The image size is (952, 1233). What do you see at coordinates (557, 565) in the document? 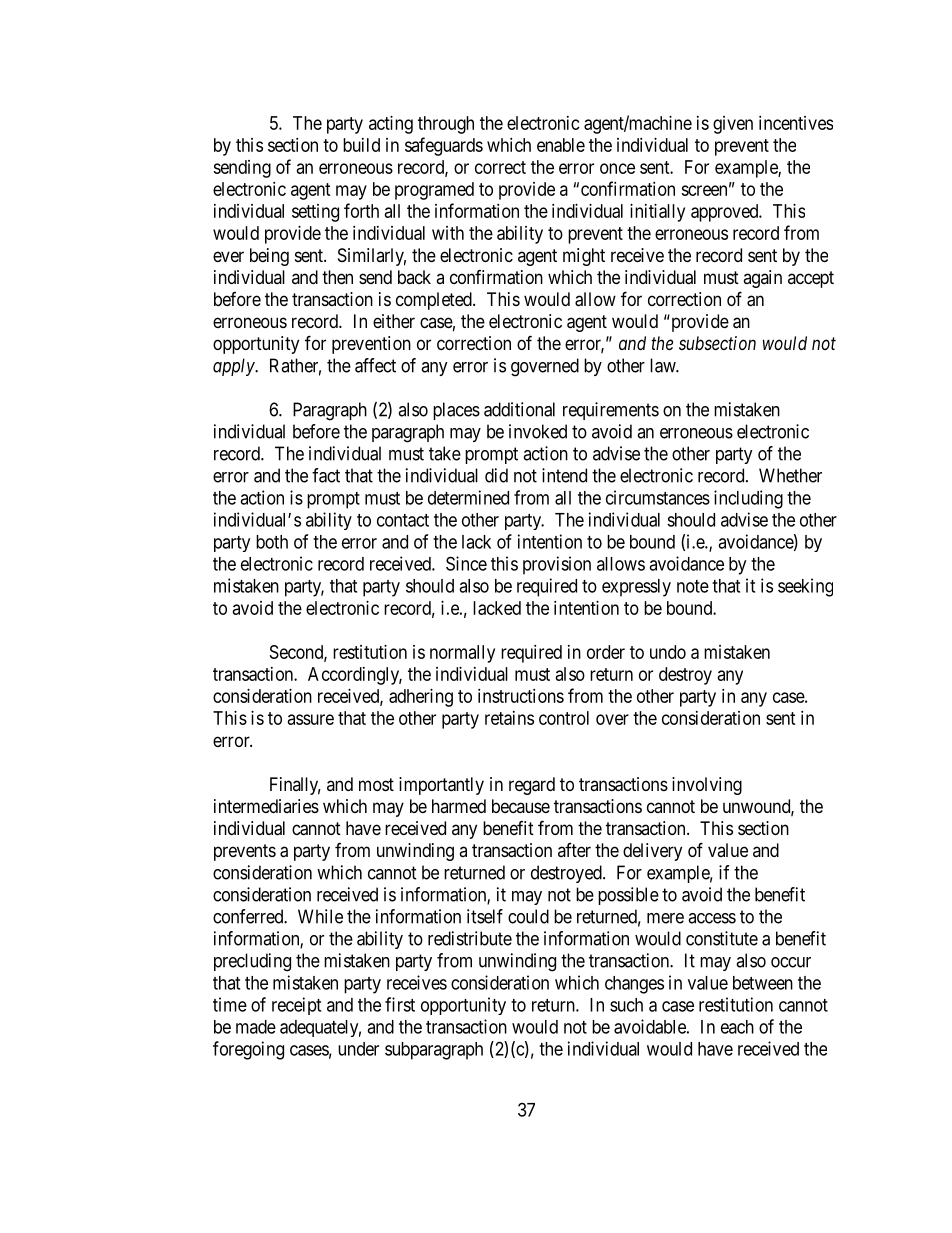
I see `provision` at bounding box center [557, 565].
